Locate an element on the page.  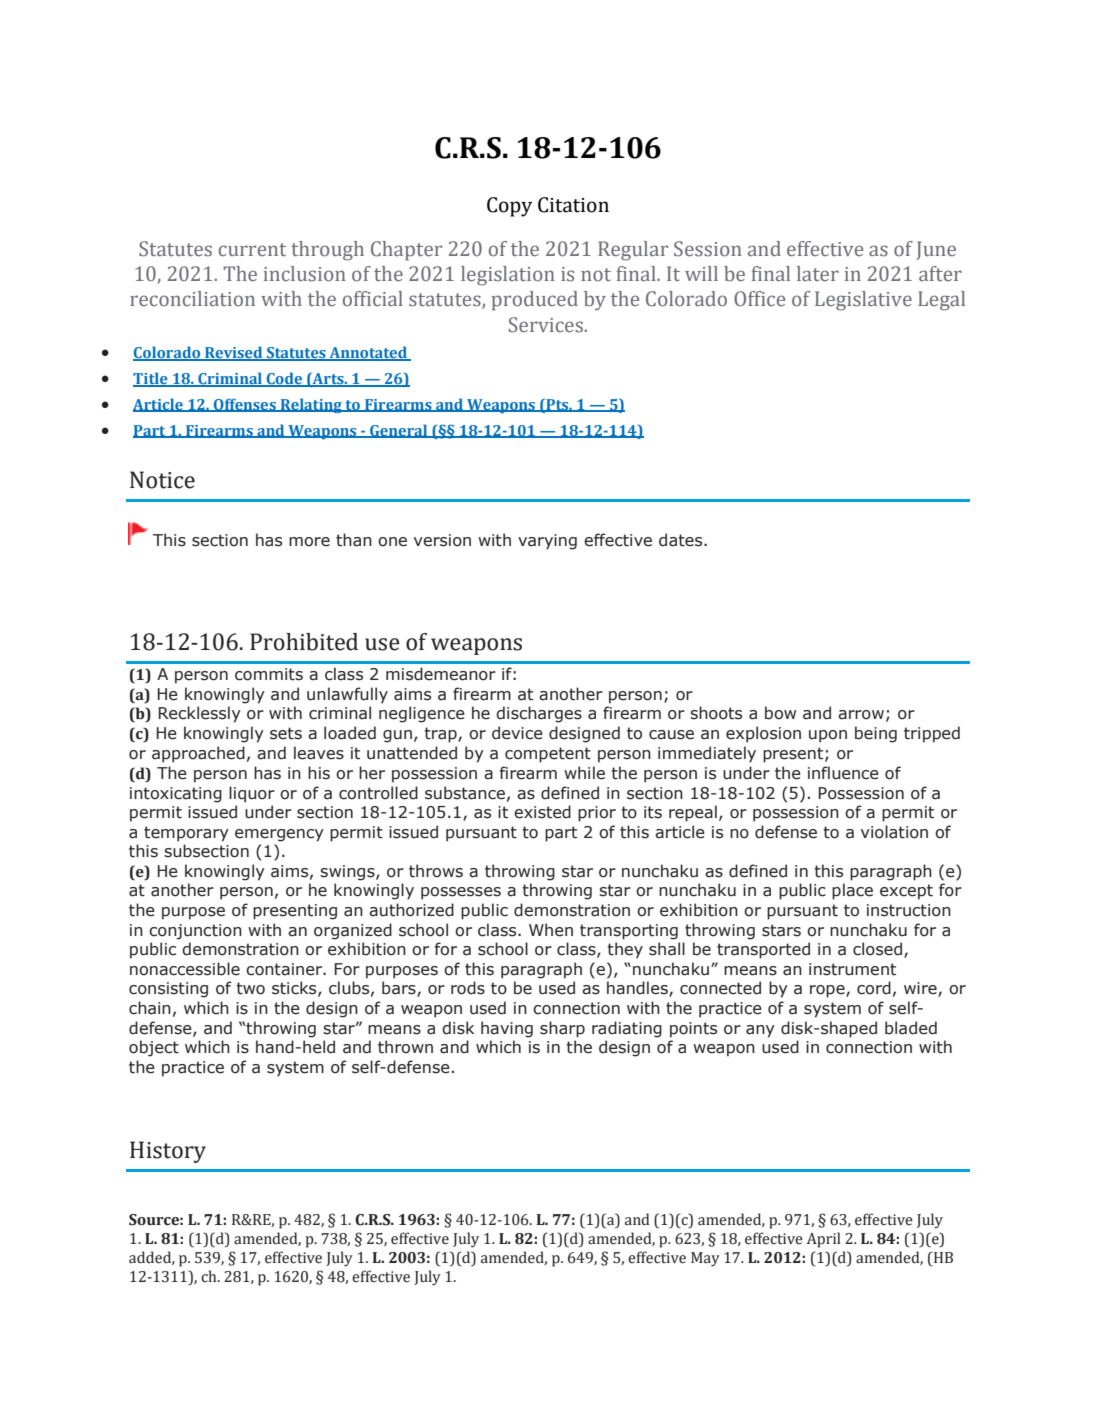
instrument is located at coordinates (852, 969).
